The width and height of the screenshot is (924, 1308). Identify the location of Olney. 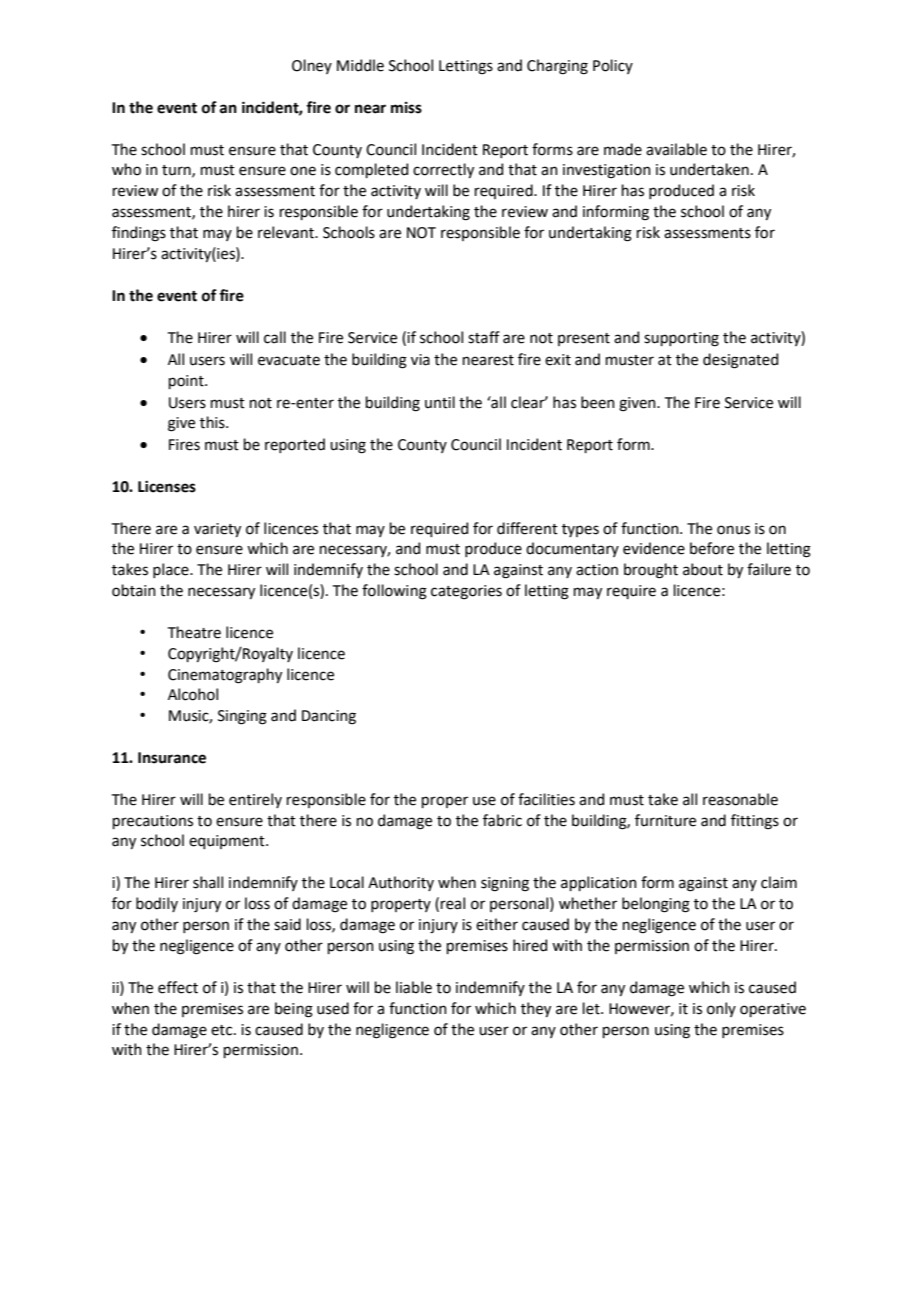
(312, 66).
